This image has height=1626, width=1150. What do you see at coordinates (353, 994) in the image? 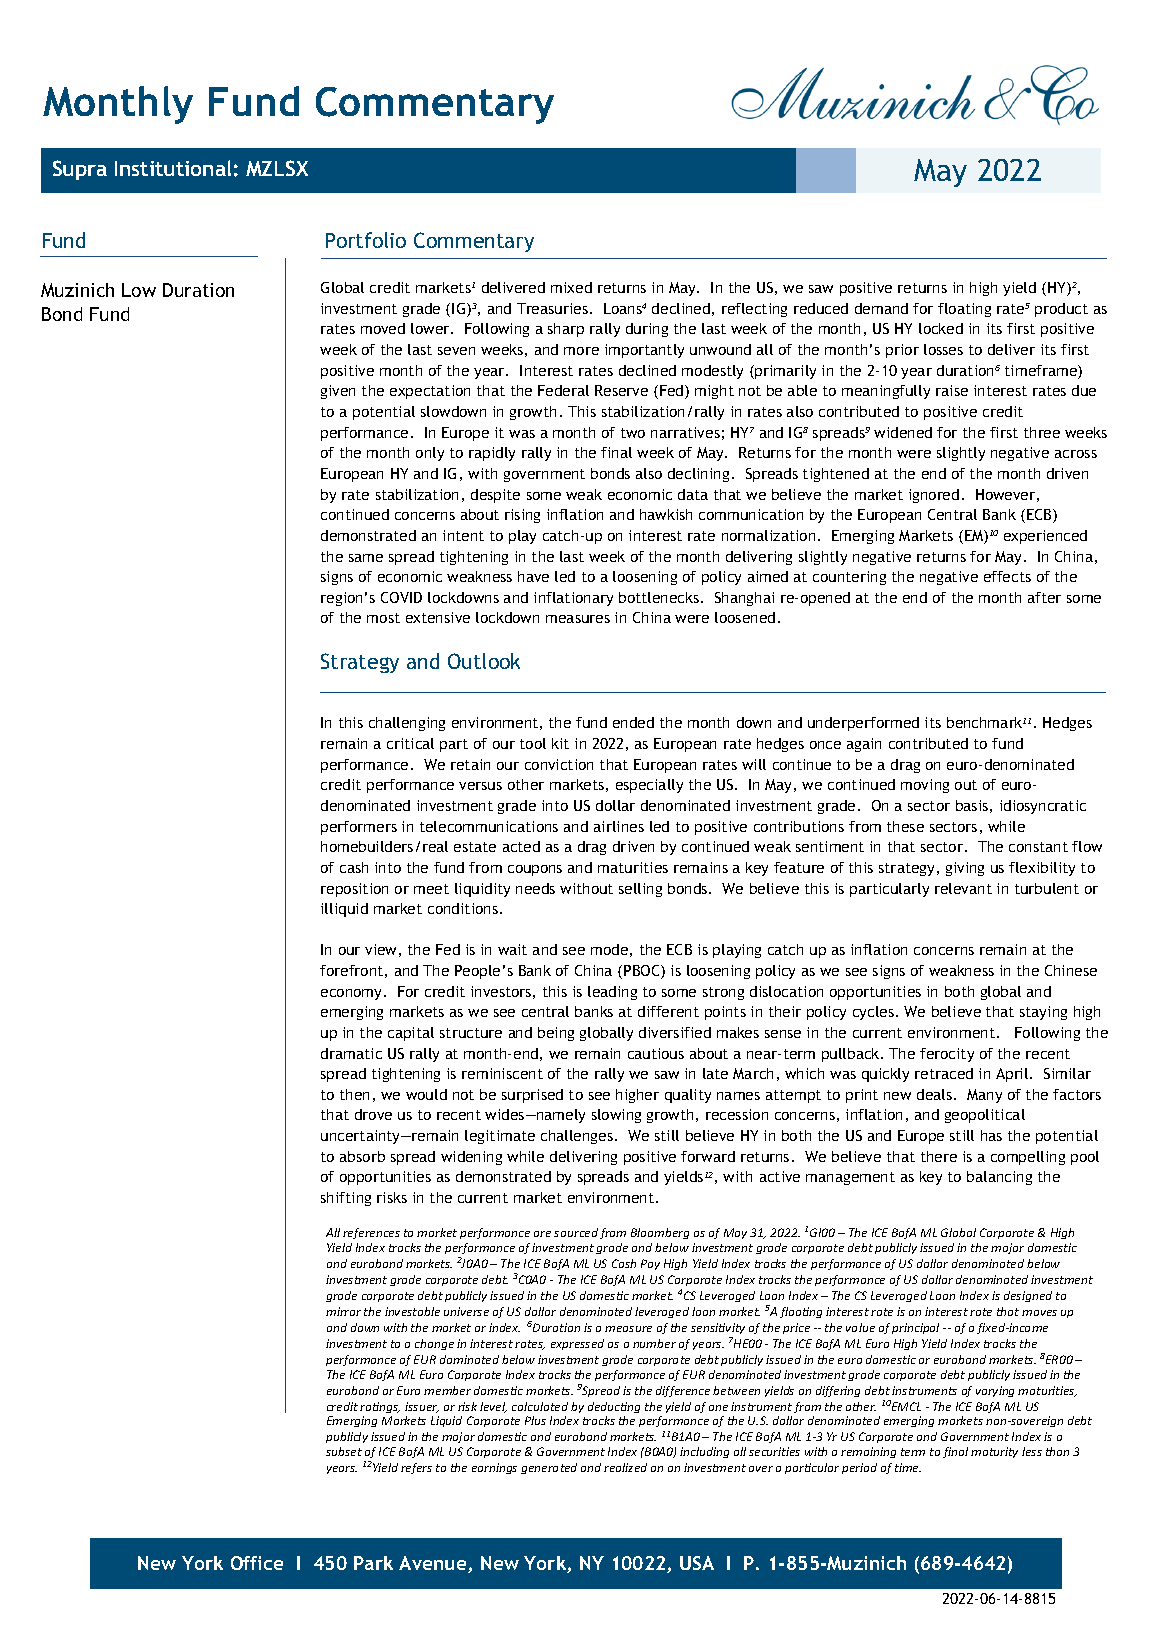
I see `economy` at bounding box center [353, 994].
